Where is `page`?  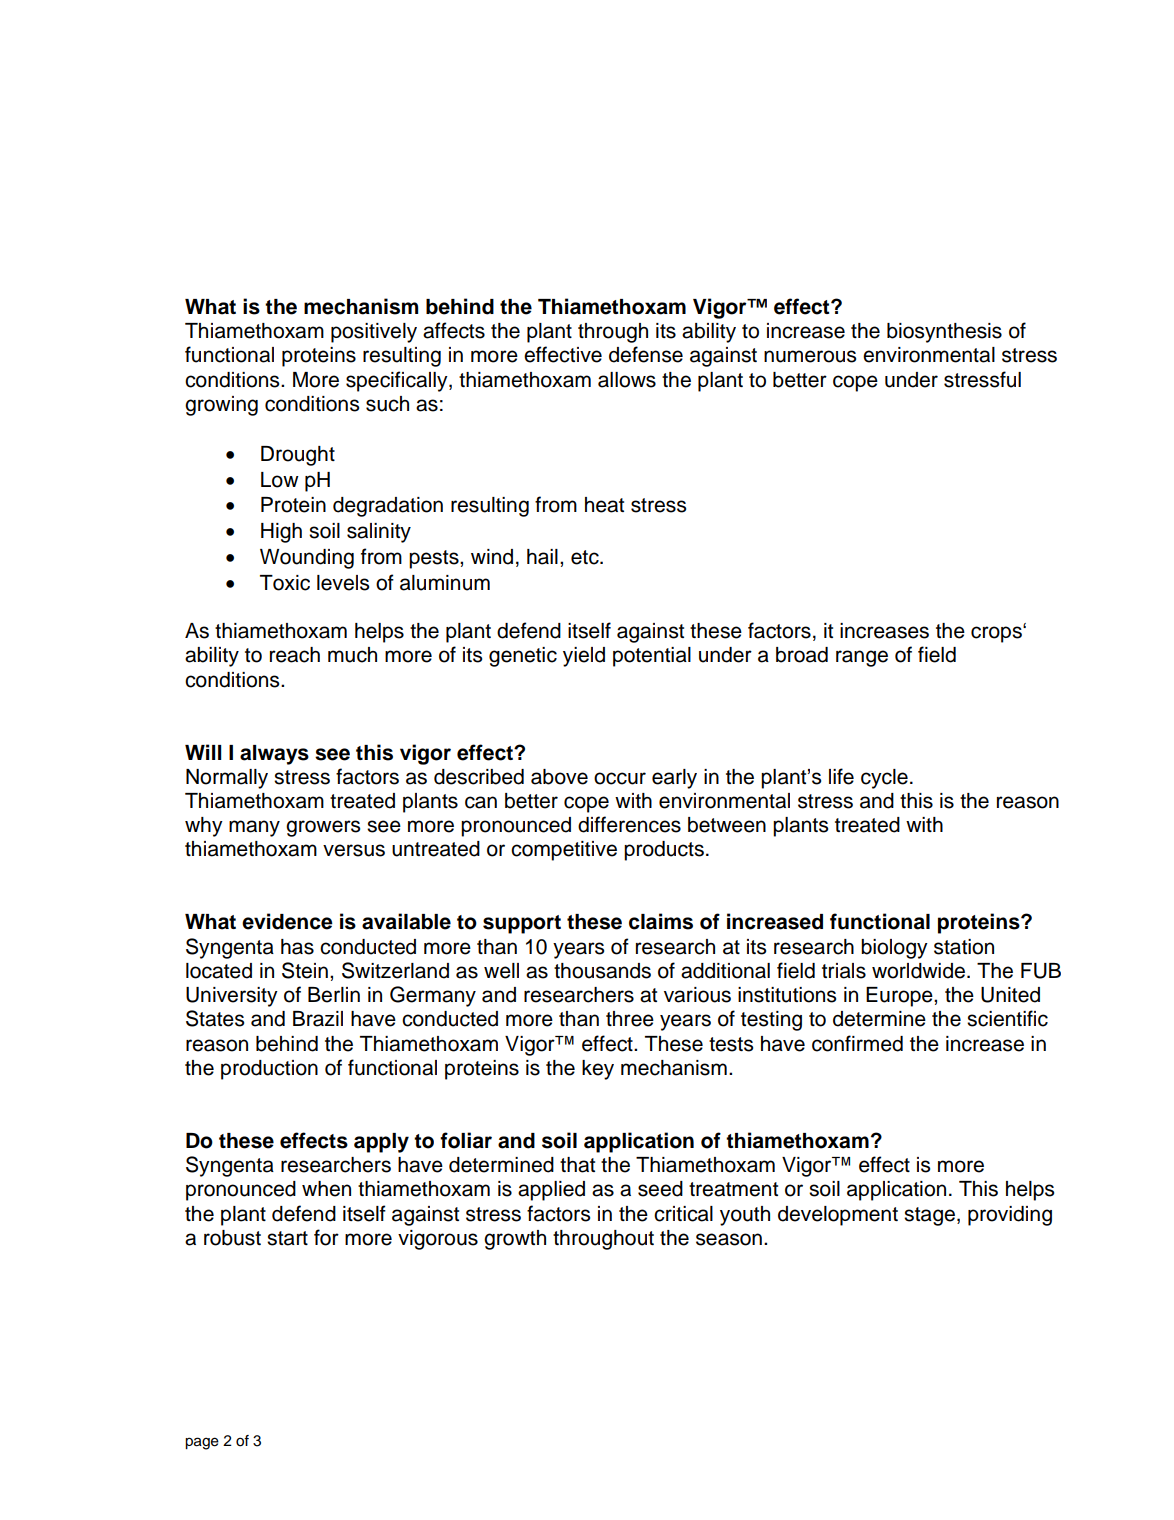
page is located at coordinates (202, 1443).
